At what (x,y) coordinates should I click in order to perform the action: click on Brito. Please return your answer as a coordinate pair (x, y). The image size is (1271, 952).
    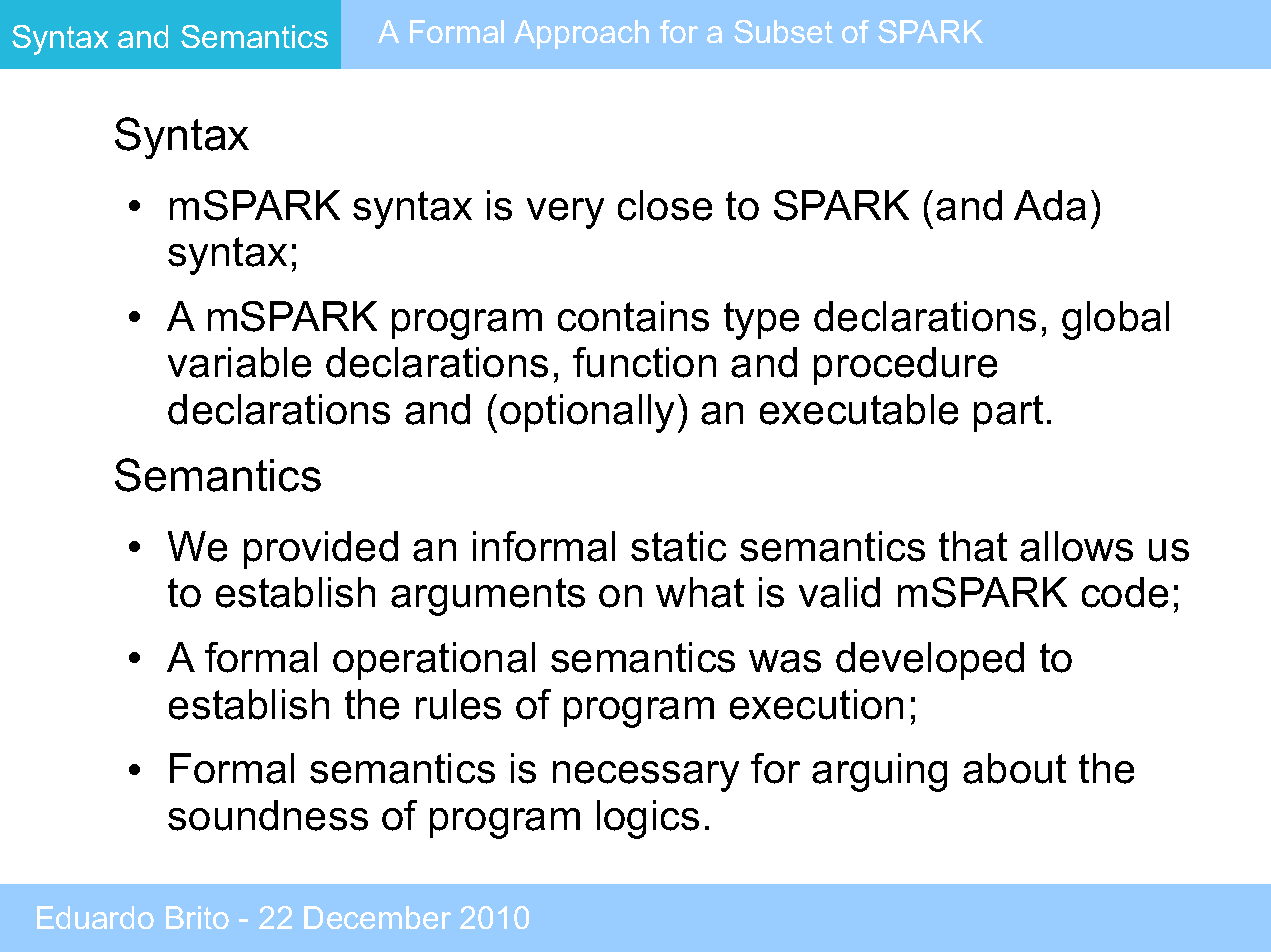
    Looking at the image, I should click on (197, 917).
